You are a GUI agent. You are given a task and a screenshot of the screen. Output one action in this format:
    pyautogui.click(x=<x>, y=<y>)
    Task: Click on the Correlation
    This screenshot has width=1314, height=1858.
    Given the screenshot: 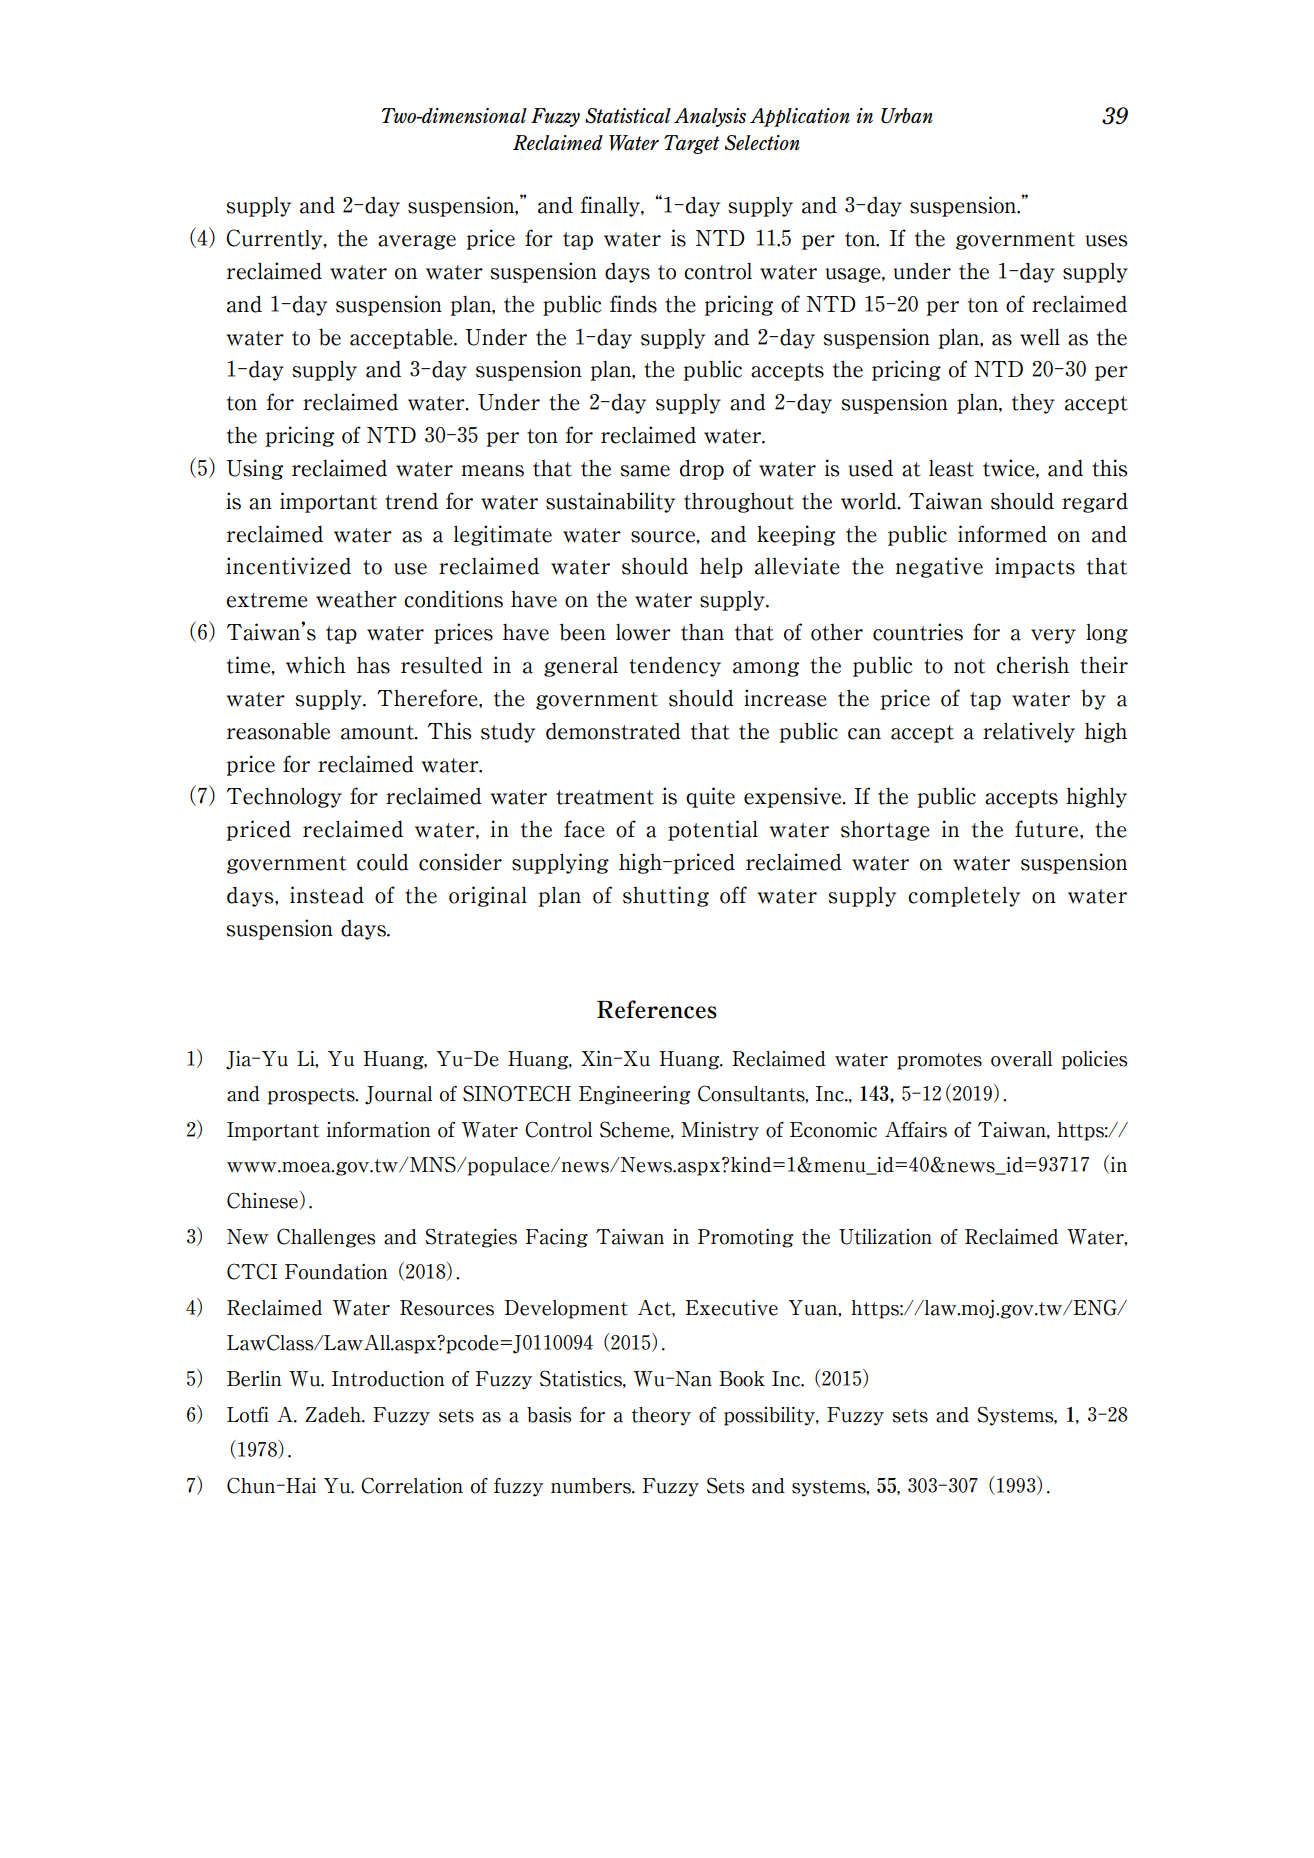 What is the action you would take?
    pyautogui.click(x=412, y=1485)
